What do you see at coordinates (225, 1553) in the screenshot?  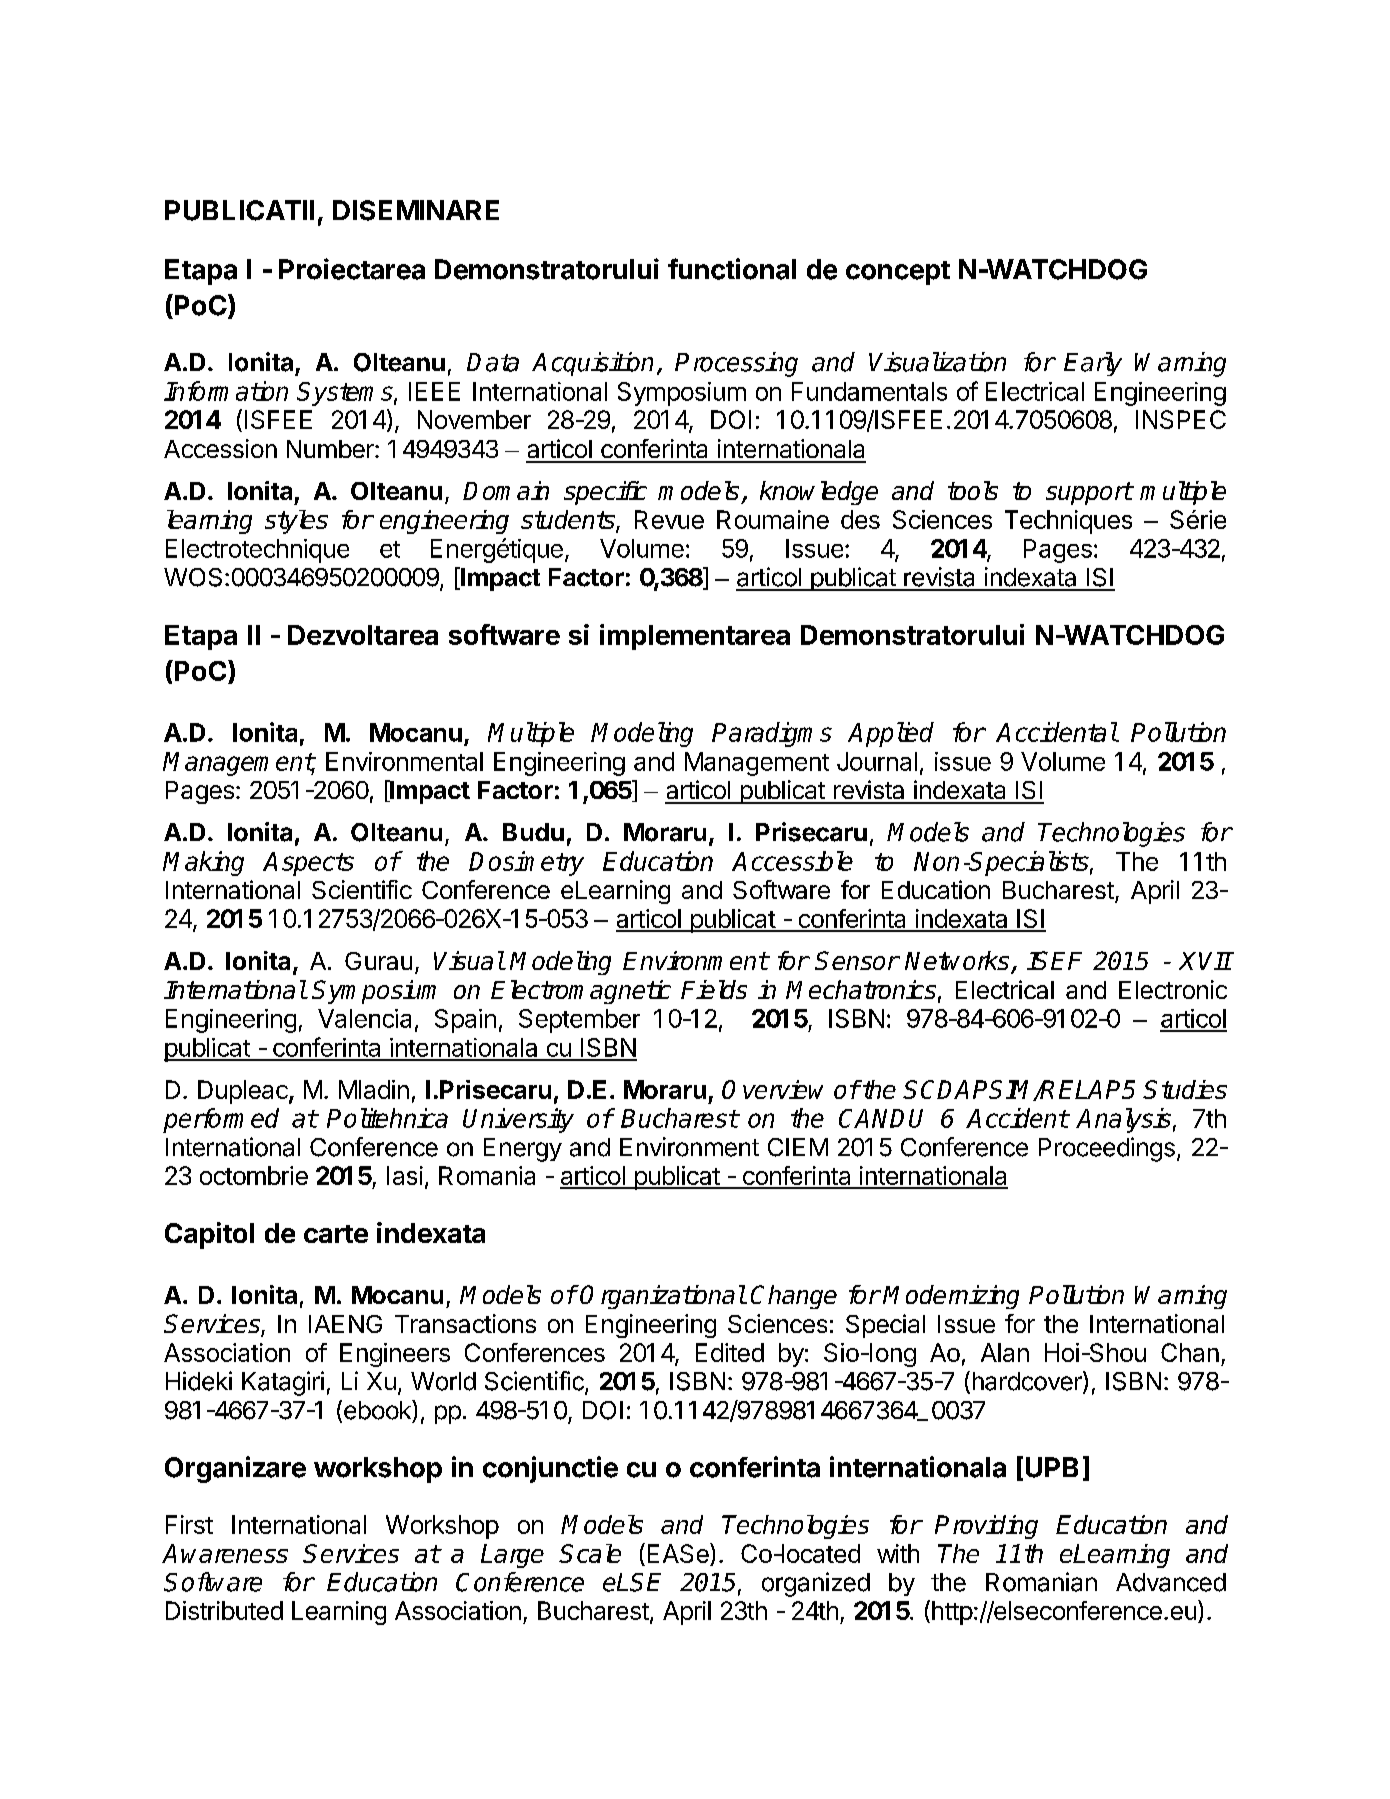 I see `Awareness` at bounding box center [225, 1553].
